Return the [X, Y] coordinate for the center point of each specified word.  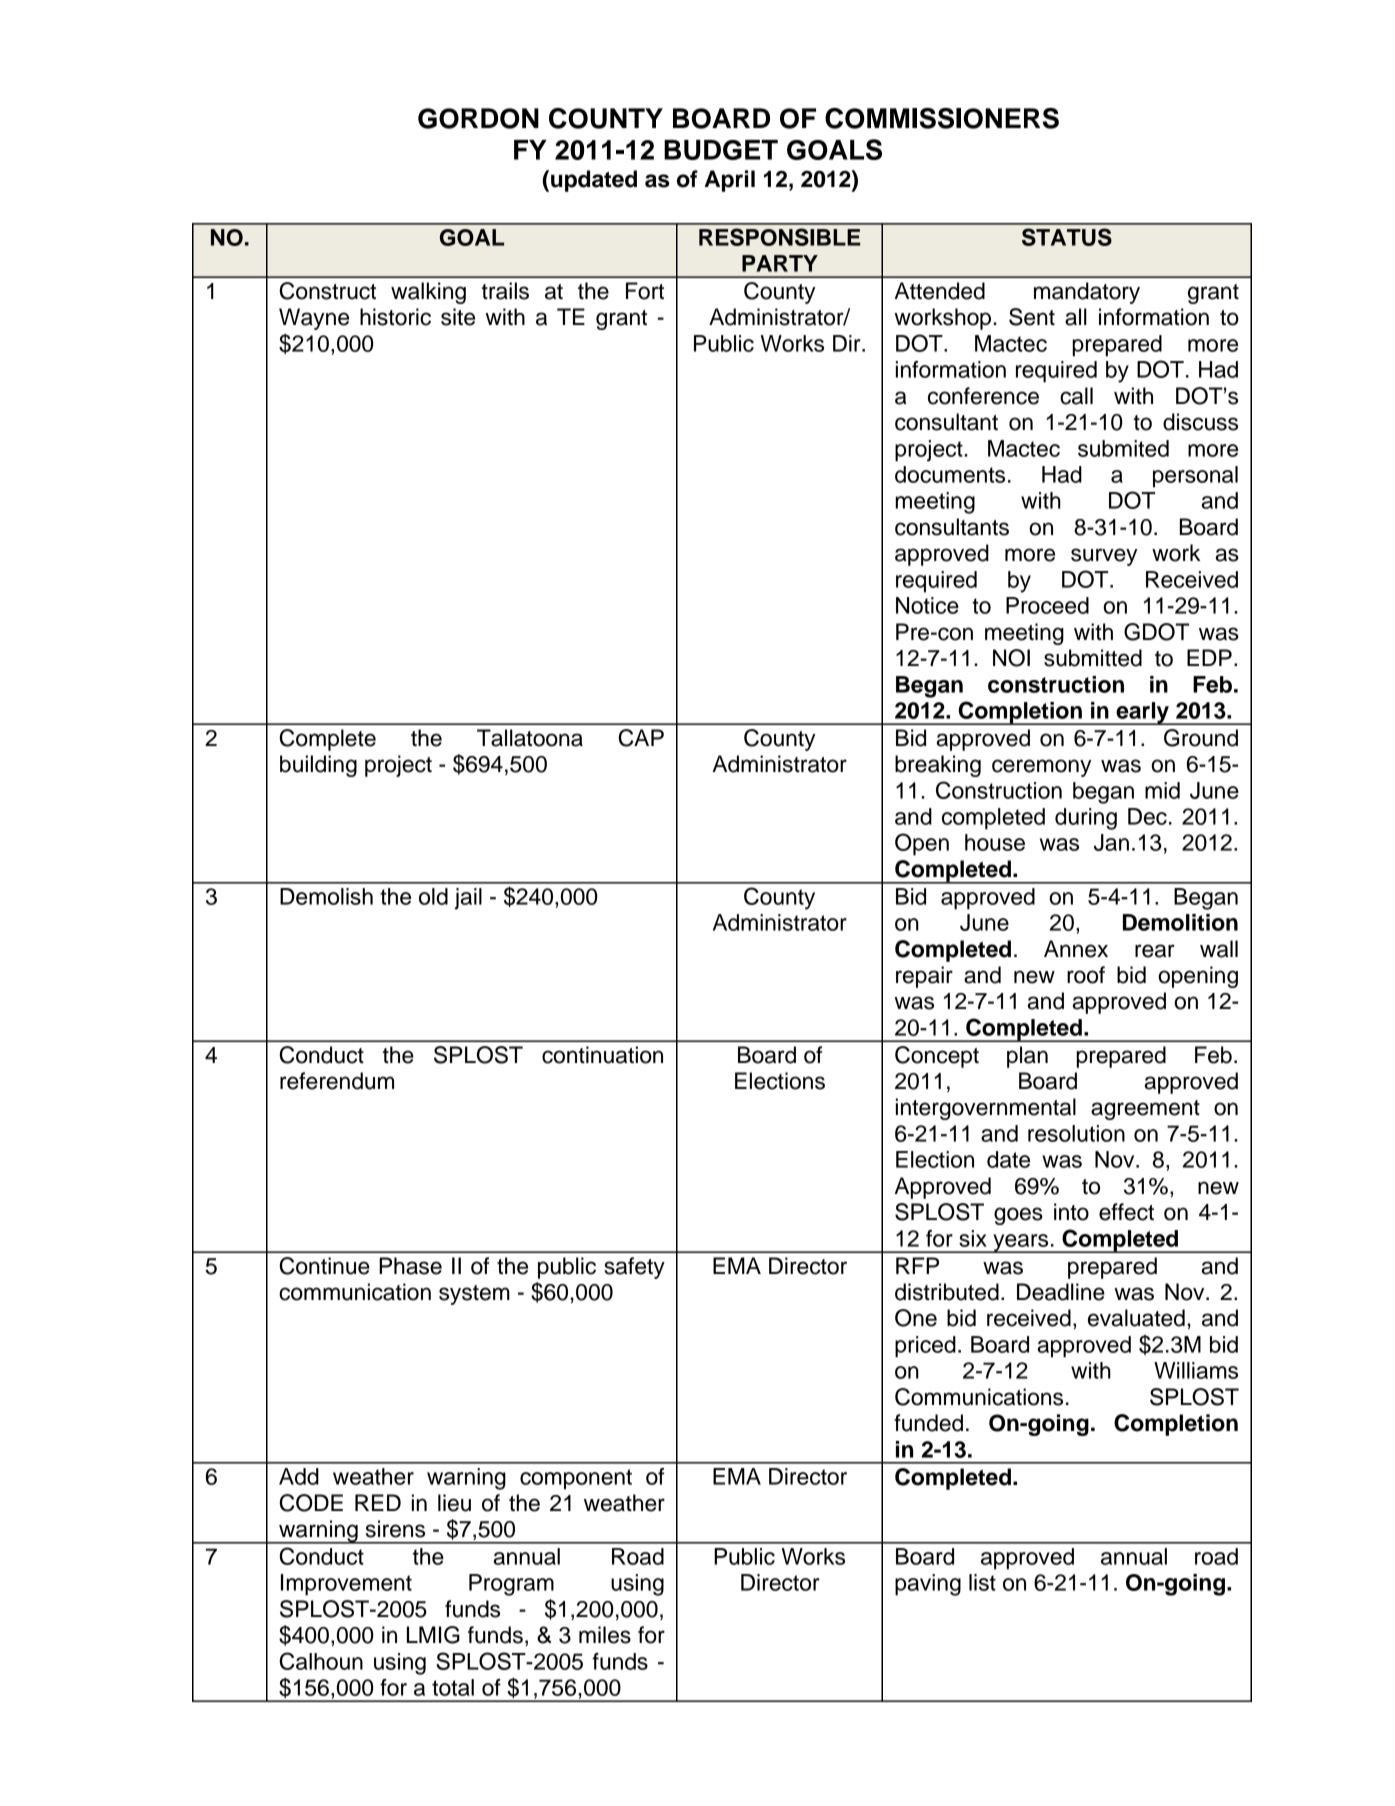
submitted [1093, 658]
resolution [1076, 1133]
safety [634, 1268]
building [318, 766]
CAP [641, 738]
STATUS [1067, 237]
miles [605, 1635]
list [982, 1582]
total [453, 1687]
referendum [337, 1081]
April [729, 181]
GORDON [478, 118]
